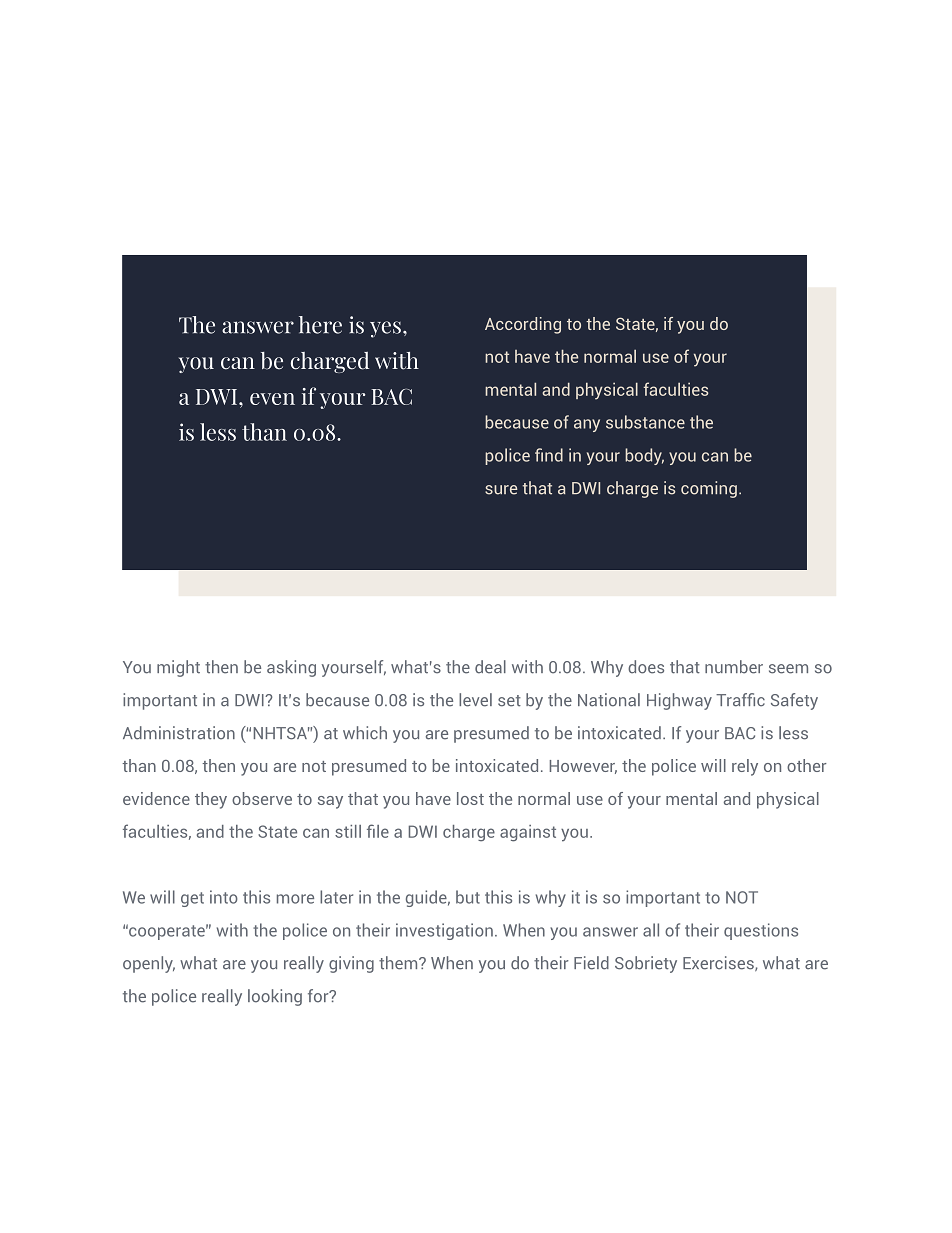 The image size is (952, 1233). Describe the element at coordinates (178, 668) in the screenshot. I see `might` at that location.
